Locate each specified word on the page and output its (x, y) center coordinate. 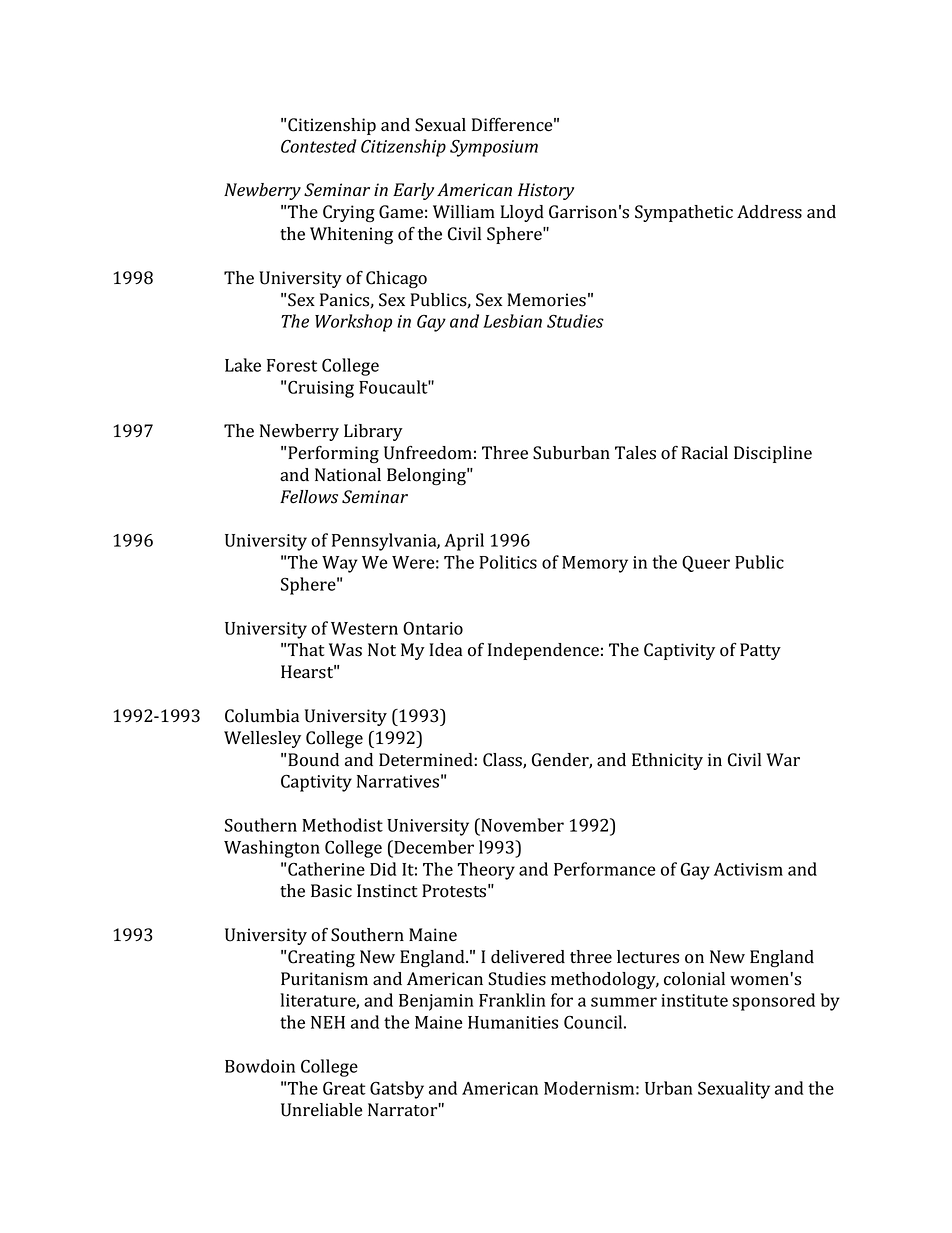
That (306, 649)
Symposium (494, 148)
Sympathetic (684, 213)
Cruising (321, 389)
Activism (748, 869)
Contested (318, 146)
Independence (543, 651)
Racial (705, 453)
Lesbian (512, 321)
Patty (760, 651)
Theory (486, 871)
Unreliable (322, 1110)
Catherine (326, 869)
